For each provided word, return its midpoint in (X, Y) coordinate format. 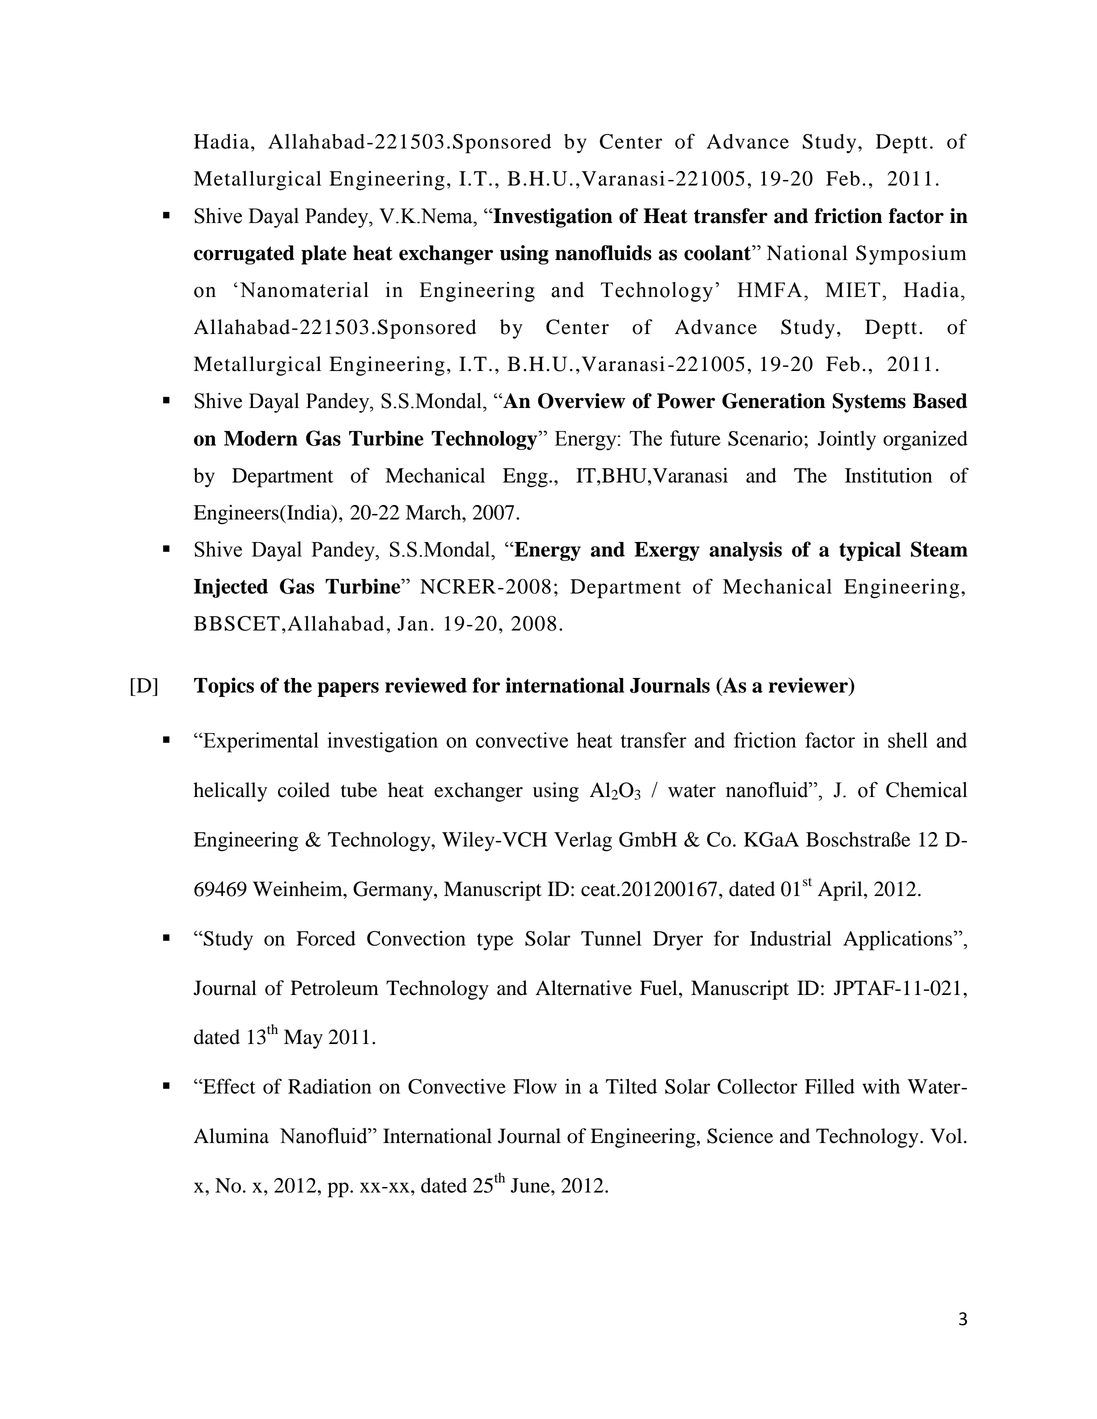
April (841, 891)
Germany (394, 891)
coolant (718, 253)
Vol (948, 1136)
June (531, 1185)
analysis (745, 551)
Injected (231, 588)
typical (870, 551)
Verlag (583, 842)
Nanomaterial (304, 290)
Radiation (329, 1086)
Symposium (911, 255)
